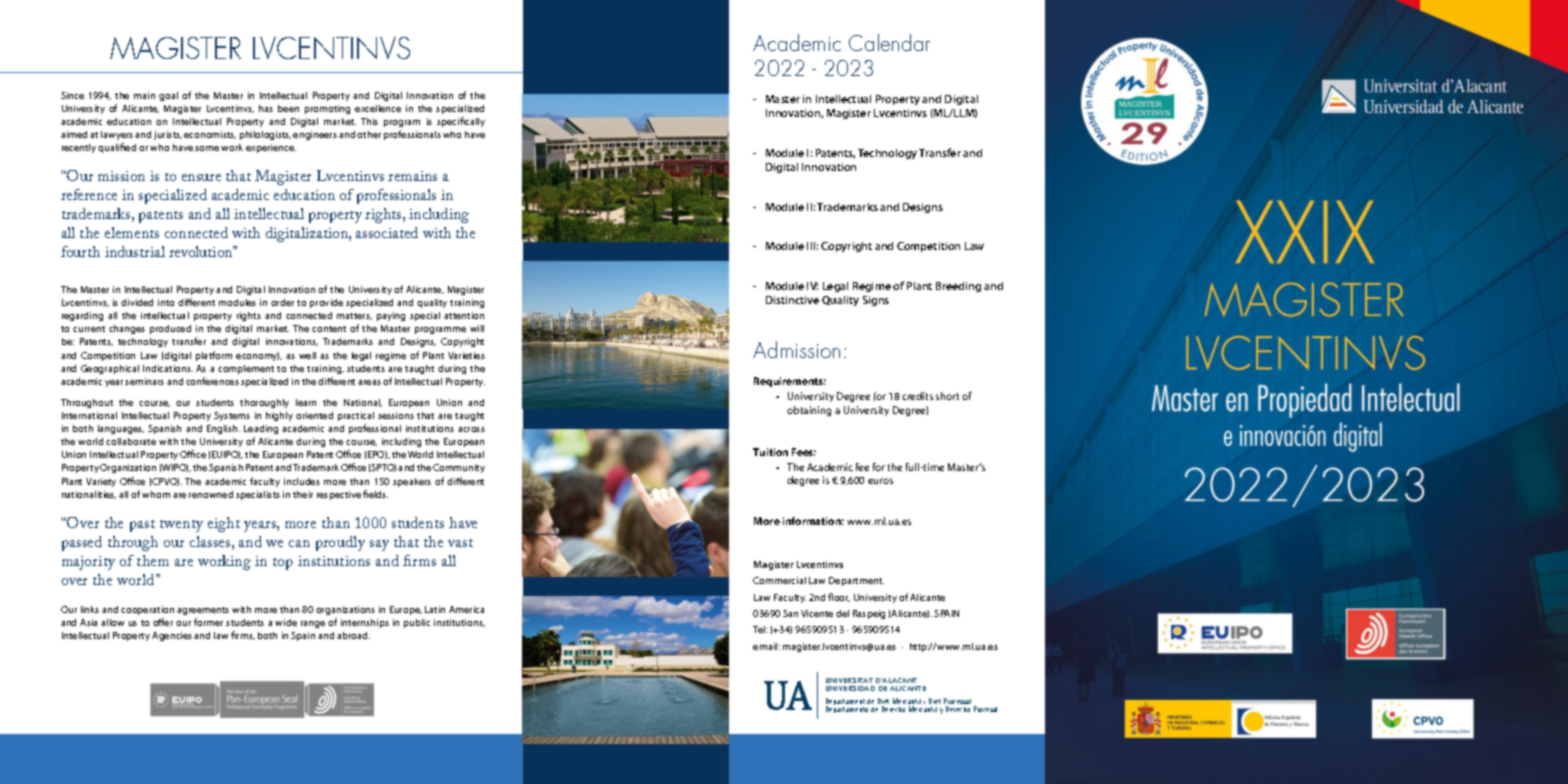  Describe the element at coordinates (172, 636) in the screenshot. I see `Agencies` at that location.
